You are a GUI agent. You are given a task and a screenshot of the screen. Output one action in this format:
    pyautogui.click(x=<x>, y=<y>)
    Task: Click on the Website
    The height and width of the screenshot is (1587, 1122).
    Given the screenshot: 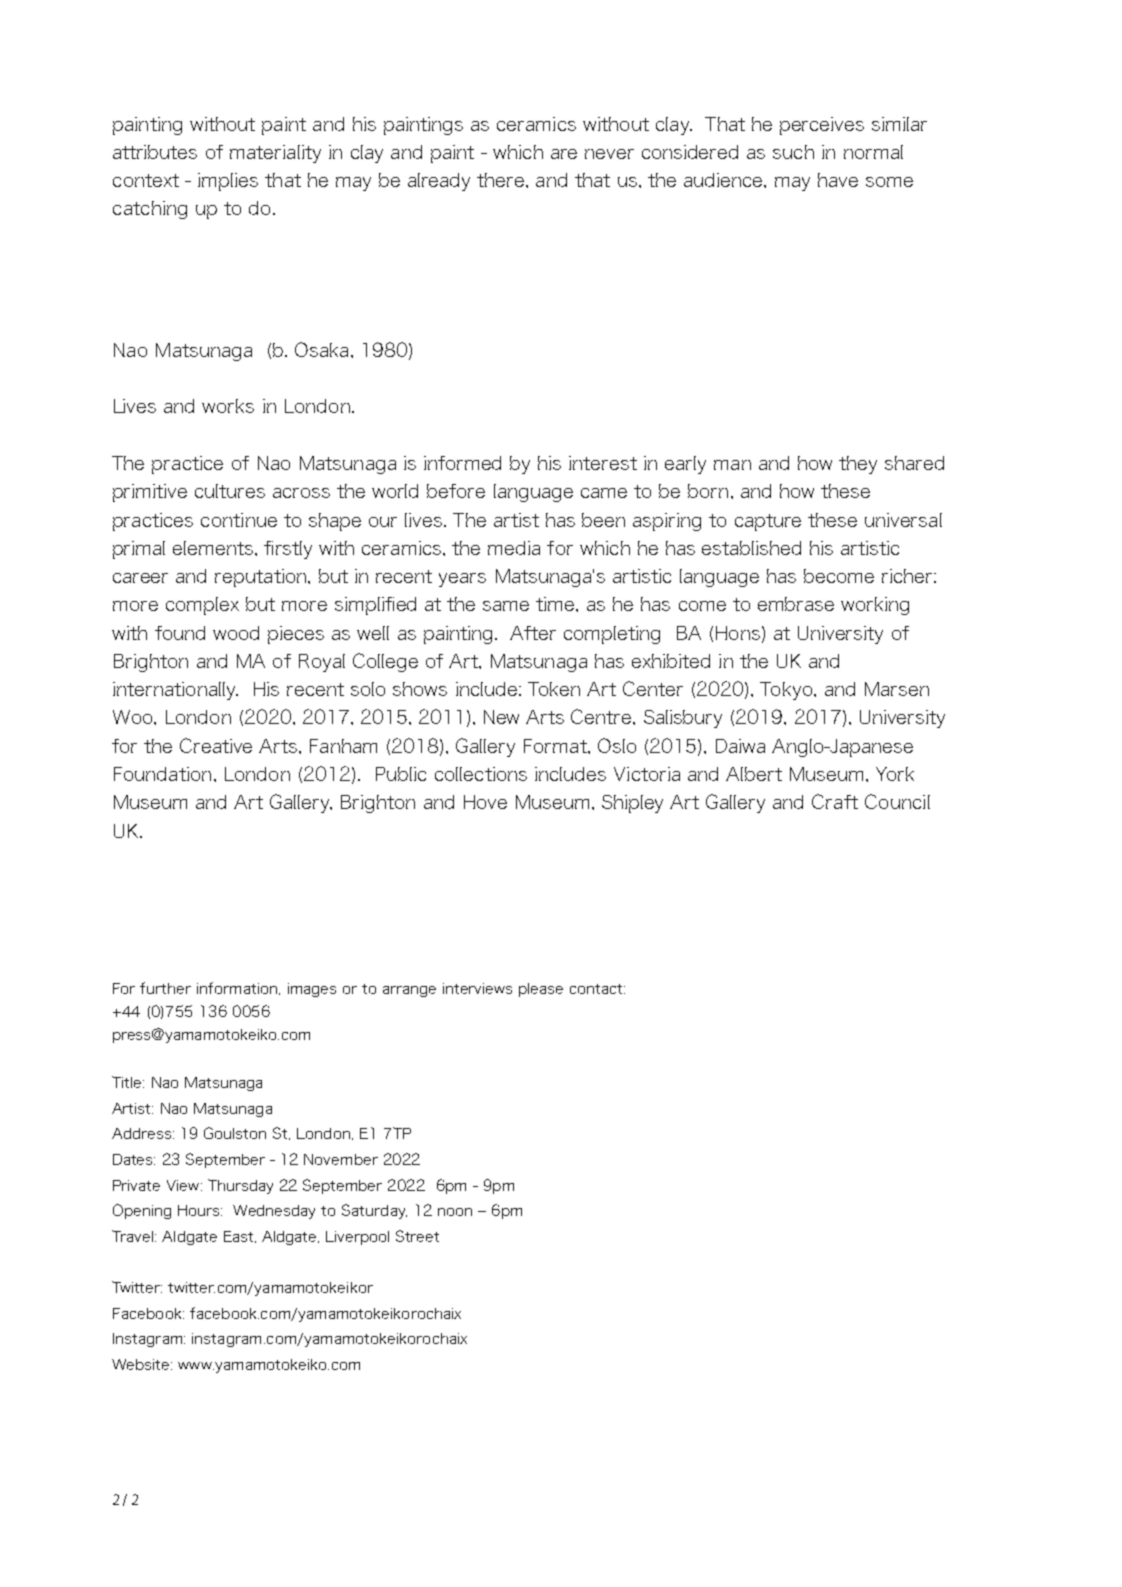 What is the action you would take?
    pyautogui.click(x=142, y=1364)
